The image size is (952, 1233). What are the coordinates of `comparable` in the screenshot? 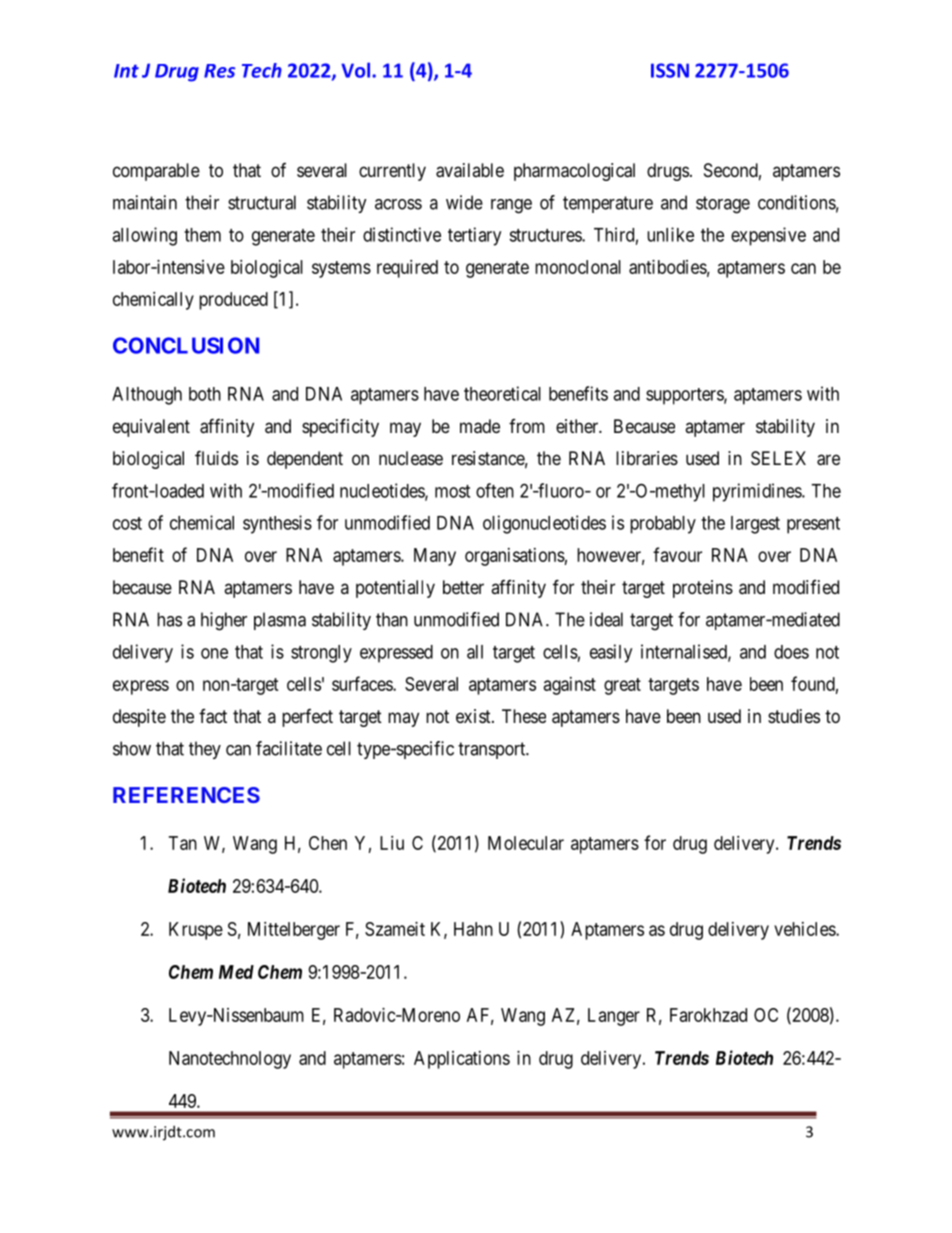 It's located at (156, 172).
